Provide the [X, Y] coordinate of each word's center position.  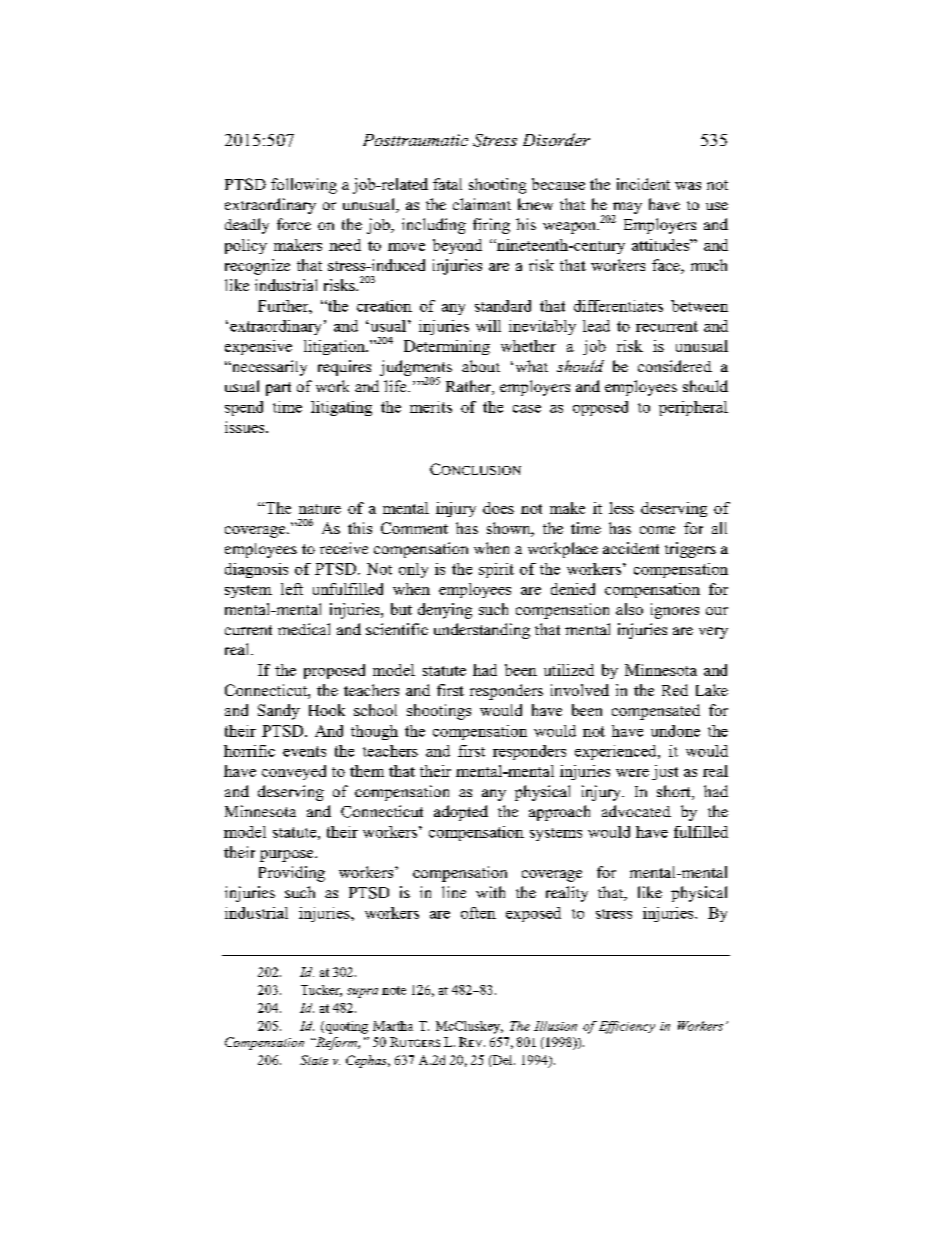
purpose [288, 856]
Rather [469, 387]
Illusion [555, 1026]
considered [675, 366]
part [278, 389]
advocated [636, 811]
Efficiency [627, 1027]
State [314, 1060]
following [304, 186]
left [292, 589]
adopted [461, 813]
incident [643, 184]
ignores [675, 611]
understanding [482, 631]
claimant [482, 204]
